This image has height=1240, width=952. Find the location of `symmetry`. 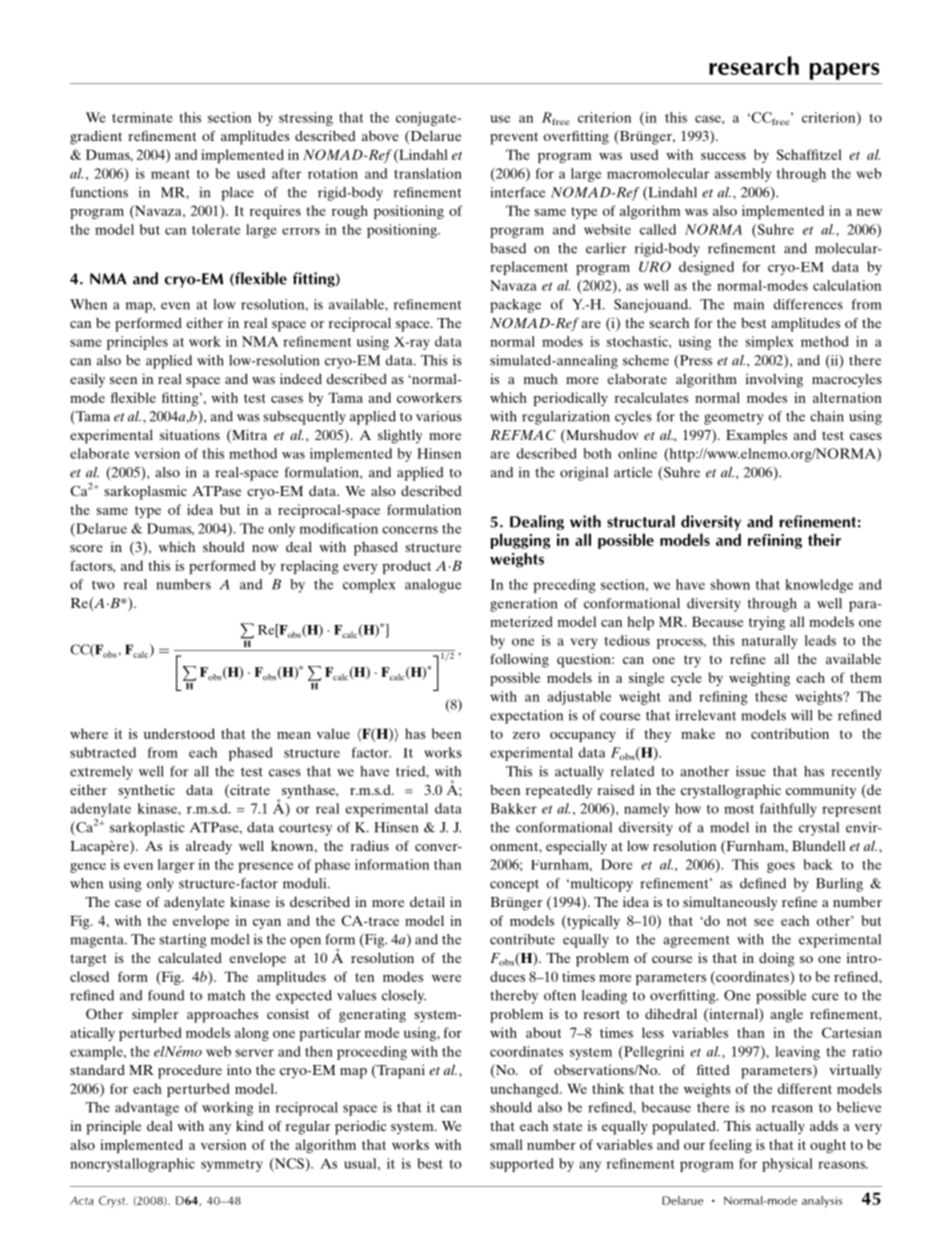

symmetry is located at coordinates (232, 1166).
